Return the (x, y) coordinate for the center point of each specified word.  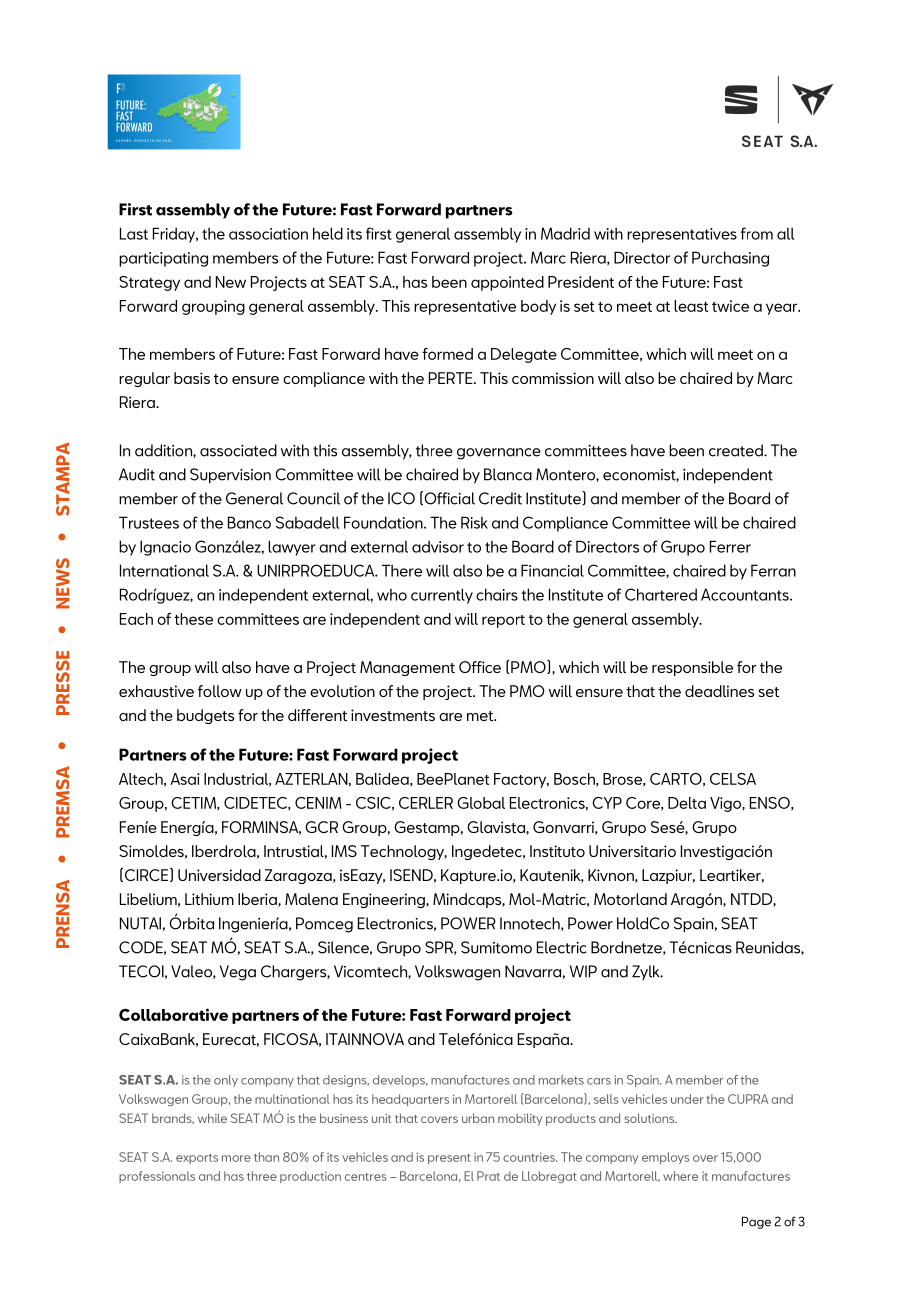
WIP (583, 971)
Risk (474, 522)
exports (197, 1159)
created (737, 450)
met (481, 716)
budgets (205, 716)
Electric (561, 947)
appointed (507, 283)
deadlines (719, 691)
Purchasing (730, 259)
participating (163, 259)
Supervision (230, 476)
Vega (238, 973)
